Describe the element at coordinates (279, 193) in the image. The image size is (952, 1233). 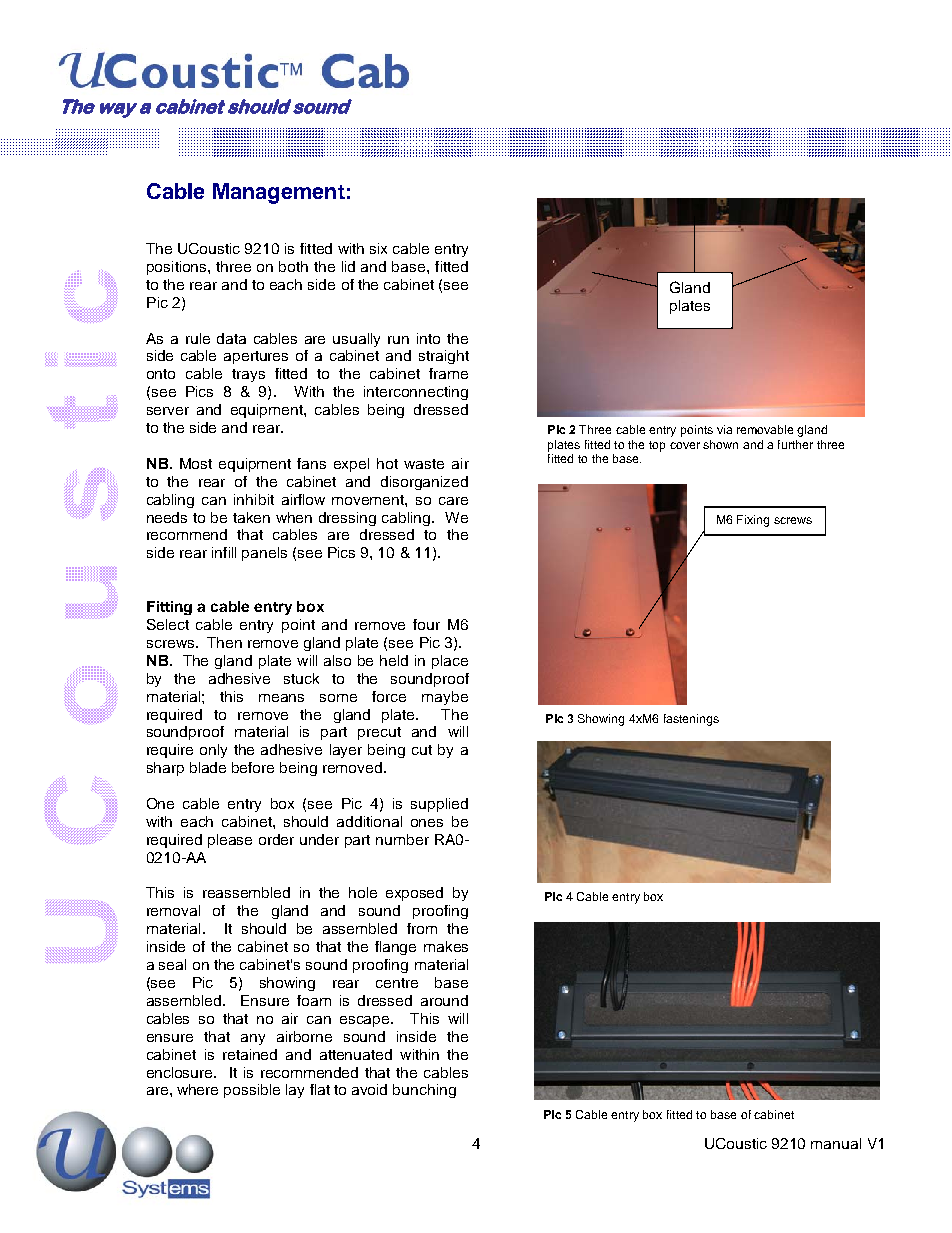
I see `Management` at that location.
